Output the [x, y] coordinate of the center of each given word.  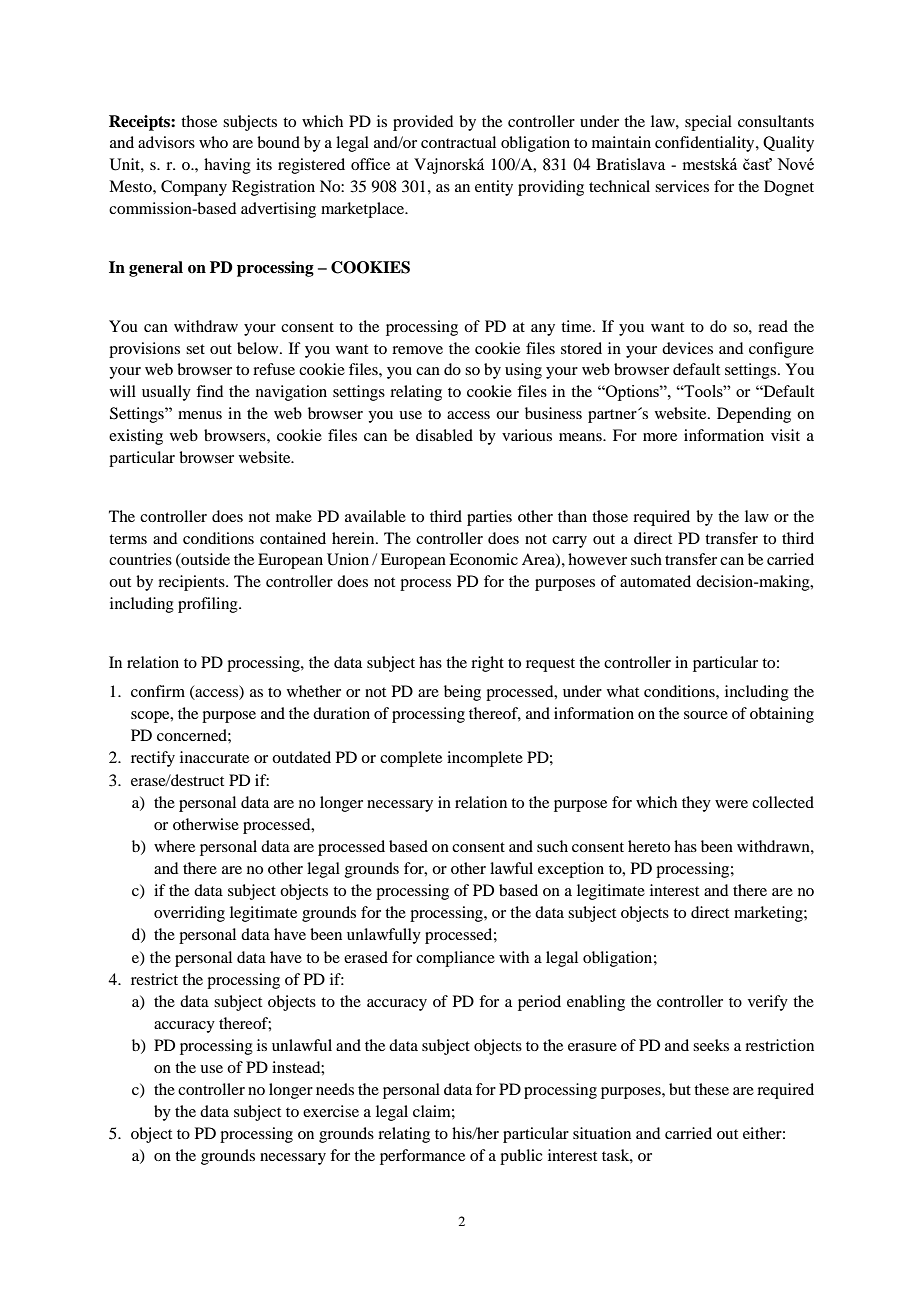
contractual [458, 142]
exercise [331, 1111]
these [711, 1089]
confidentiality [706, 144]
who [213, 142]
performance [422, 1157]
